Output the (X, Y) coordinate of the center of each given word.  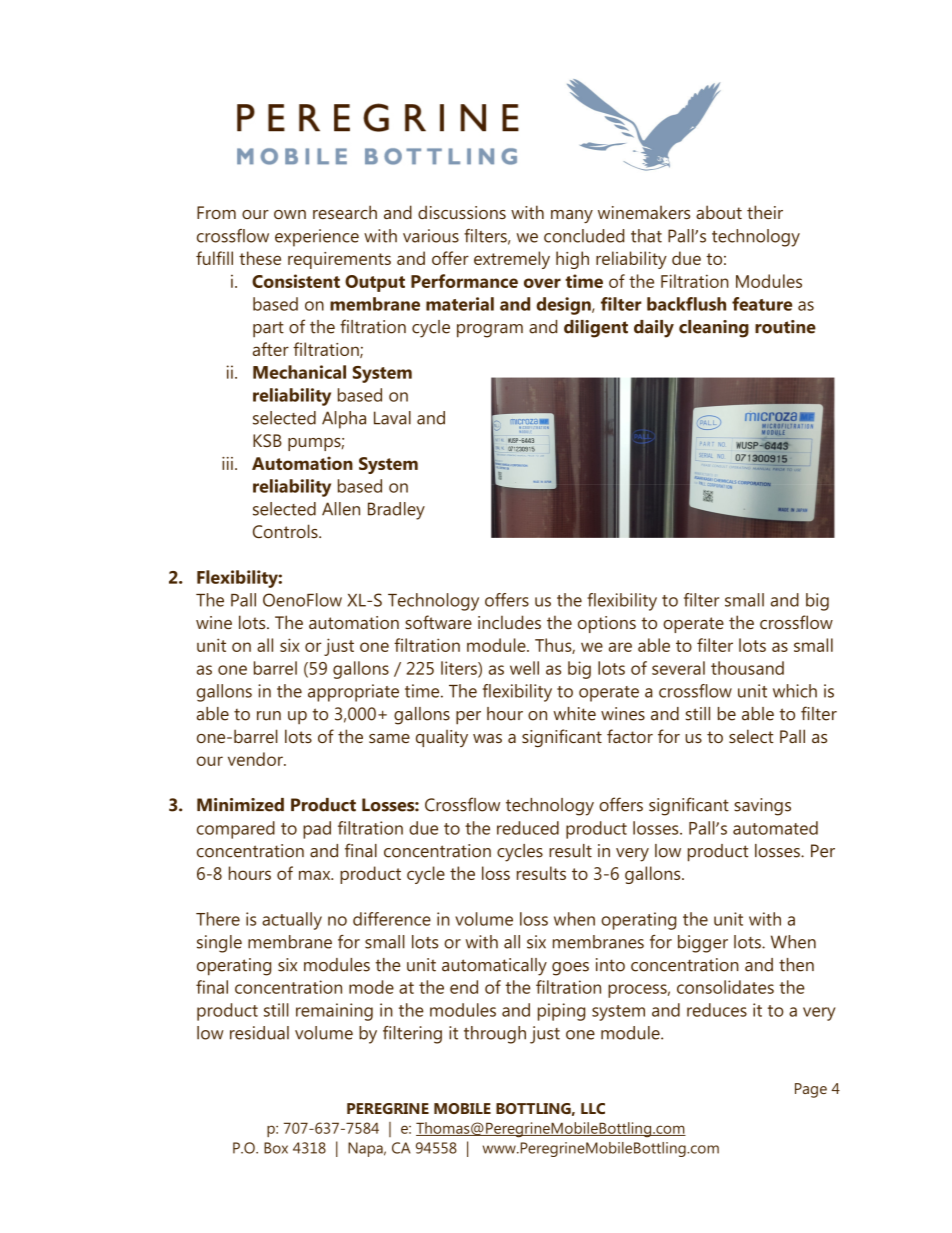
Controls (286, 531)
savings (762, 807)
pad (317, 830)
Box (276, 1148)
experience (317, 238)
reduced (528, 828)
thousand (747, 668)
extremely (512, 260)
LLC (593, 1108)
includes (509, 622)
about (719, 212)
